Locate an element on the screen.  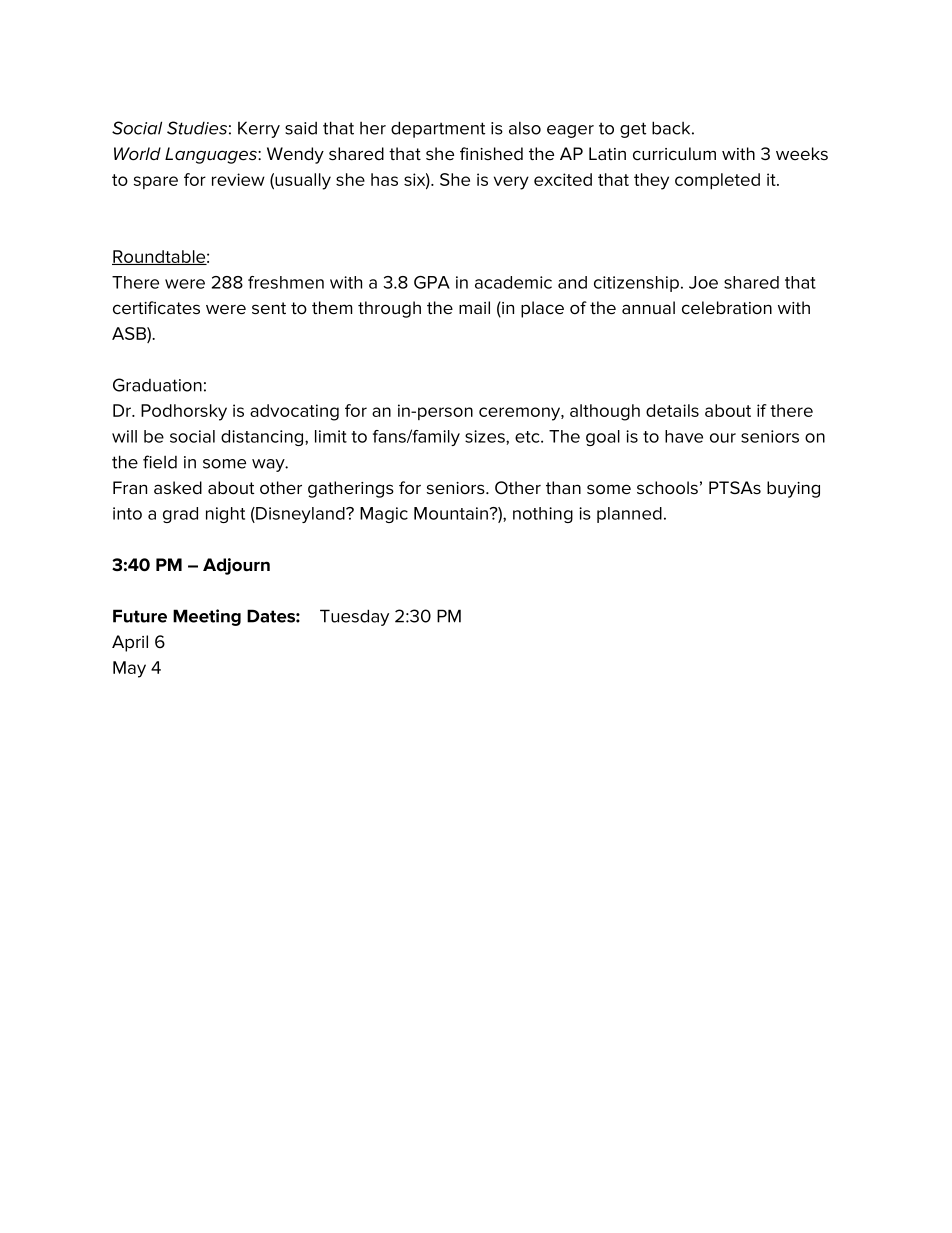
details is located at coordinates (672, 410).
